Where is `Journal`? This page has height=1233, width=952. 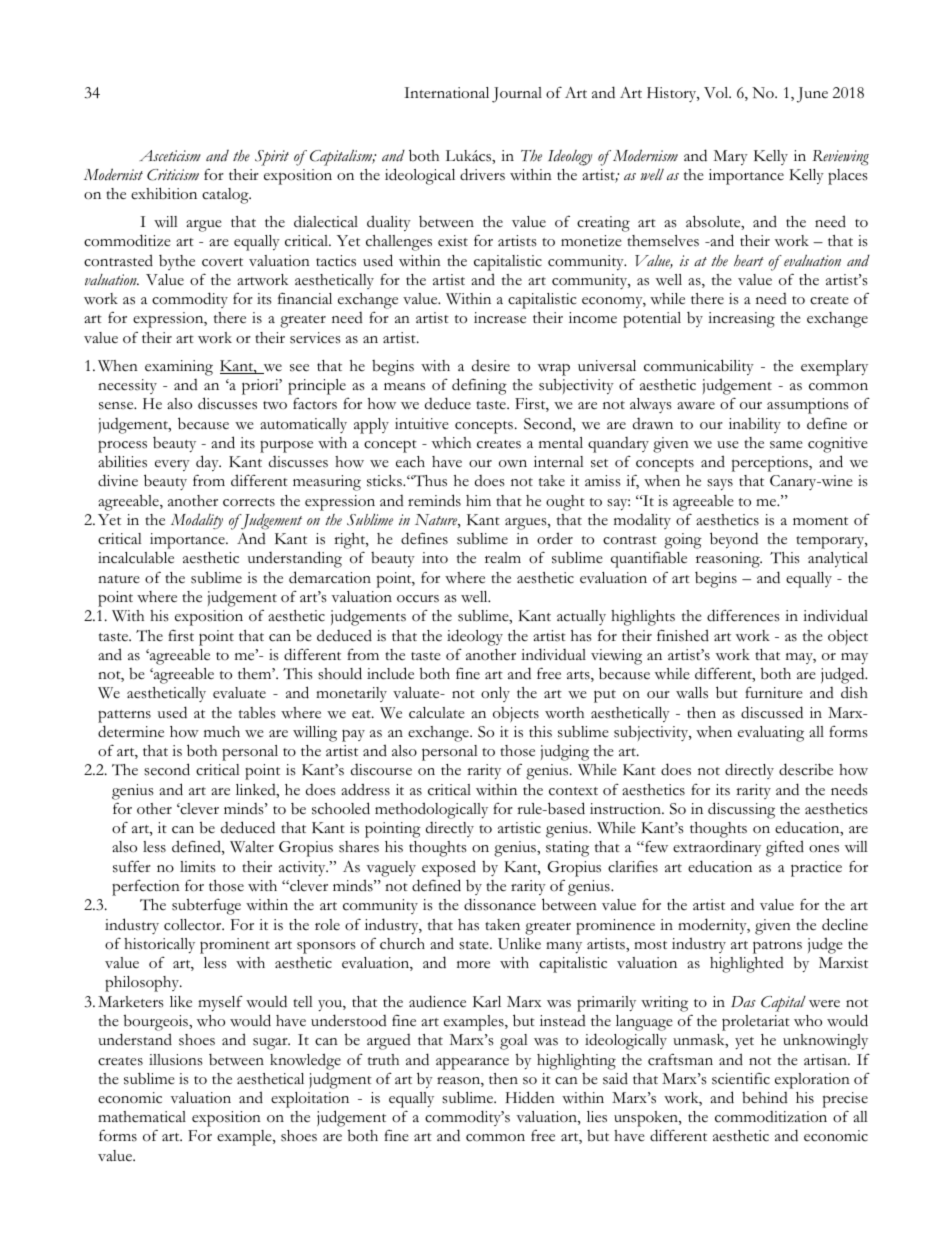 Journal is located at coordinates (517, 95).
